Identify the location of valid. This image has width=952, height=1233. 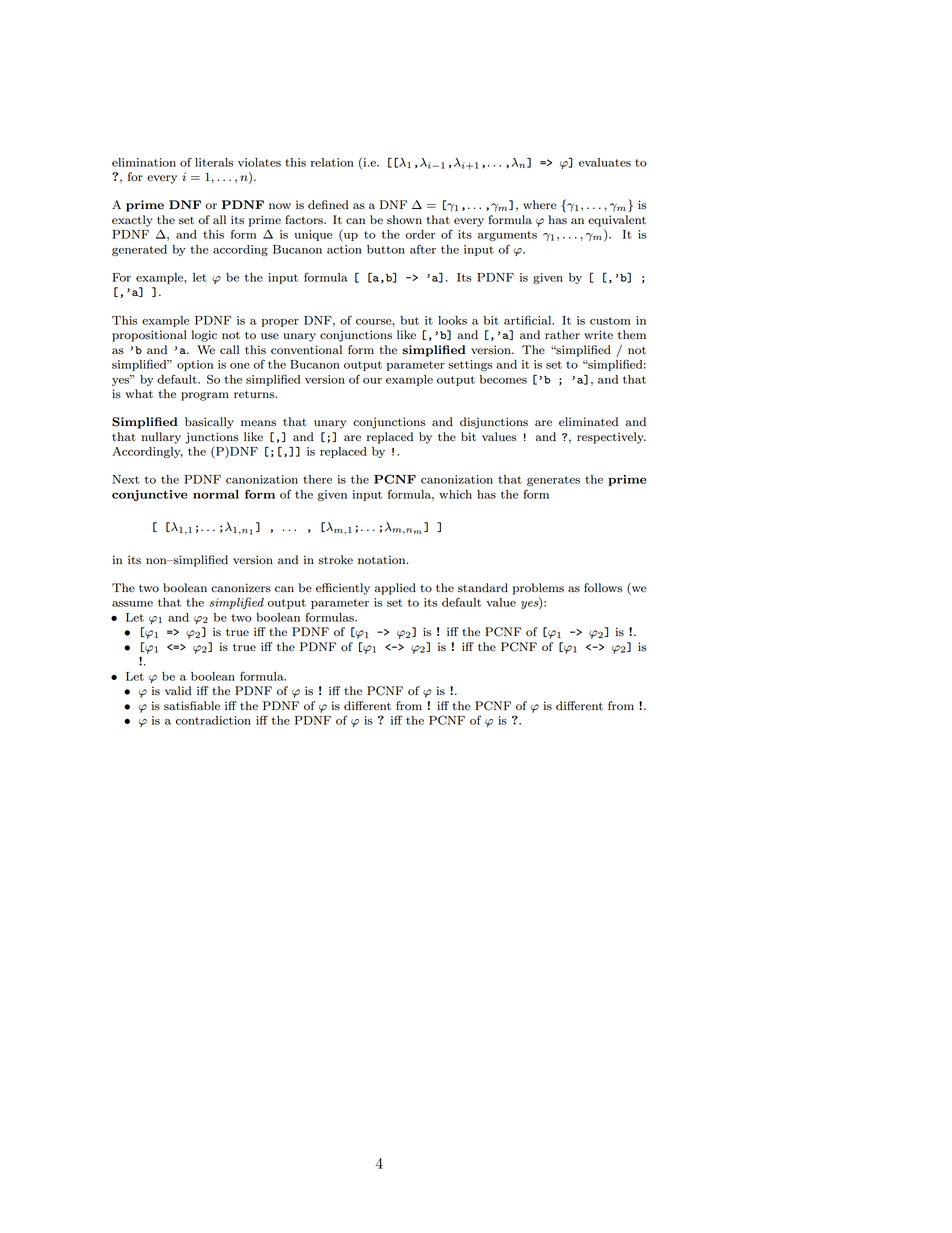
(178, 690).
